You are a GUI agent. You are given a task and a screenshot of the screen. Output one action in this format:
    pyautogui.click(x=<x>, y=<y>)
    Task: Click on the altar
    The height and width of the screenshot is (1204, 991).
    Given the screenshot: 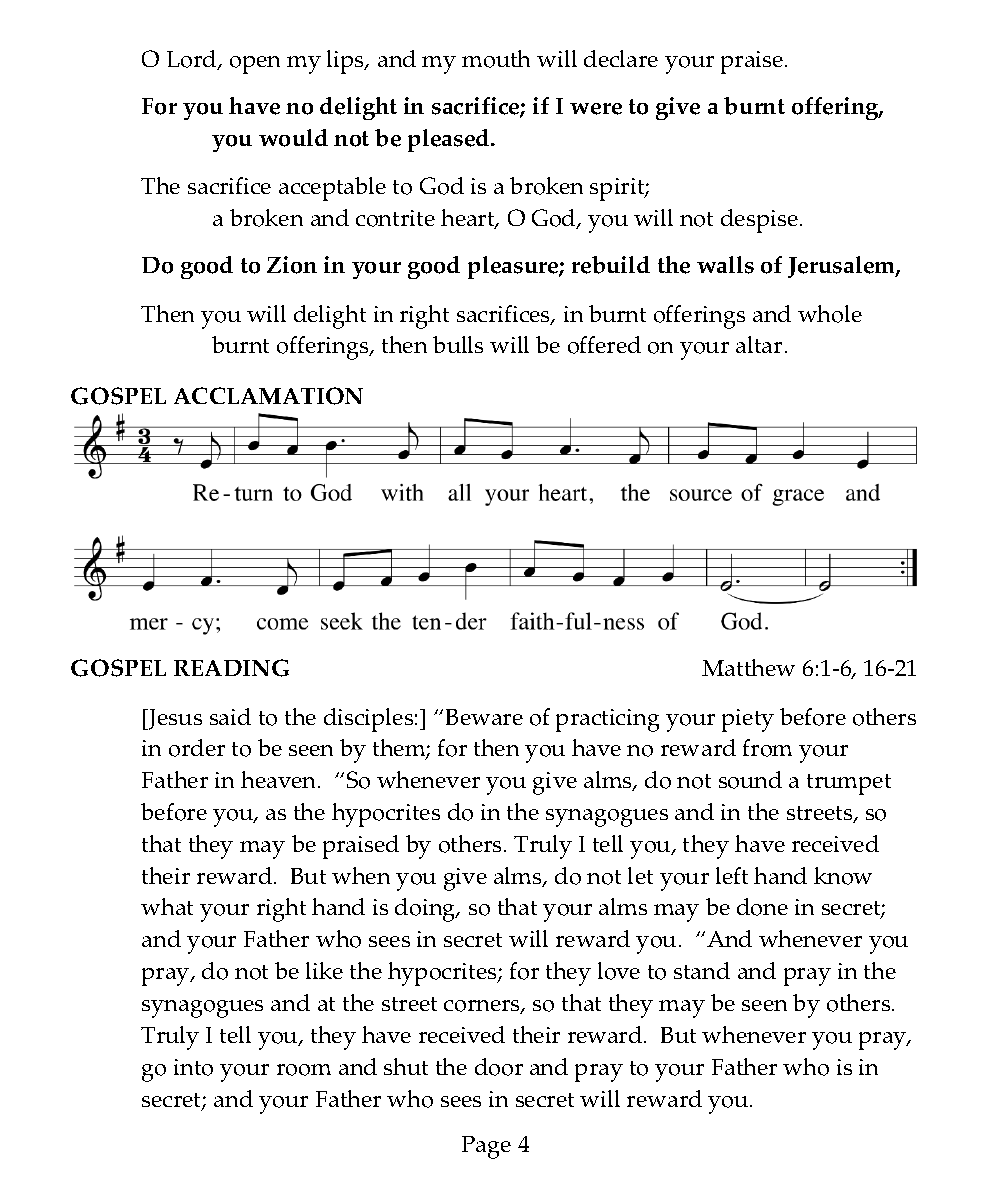 What is the action you would take?
    pyautogui.click(x=759, y=344)
